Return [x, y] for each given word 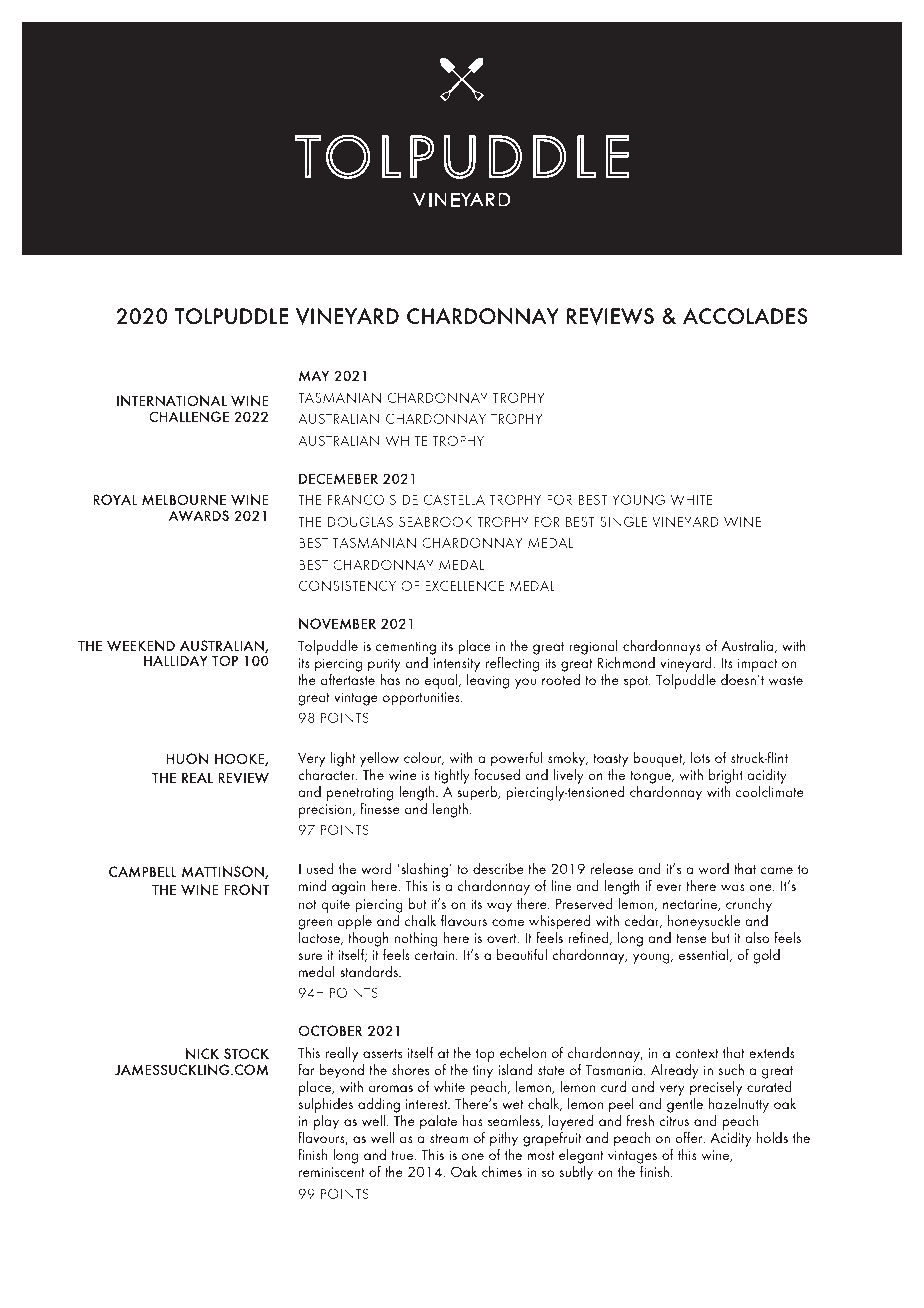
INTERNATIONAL [172, 400]
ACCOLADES [745, 316]
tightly [452, 776]
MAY [314, 375]
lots [700, 757]
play [326, 1122]
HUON [187, 758]
